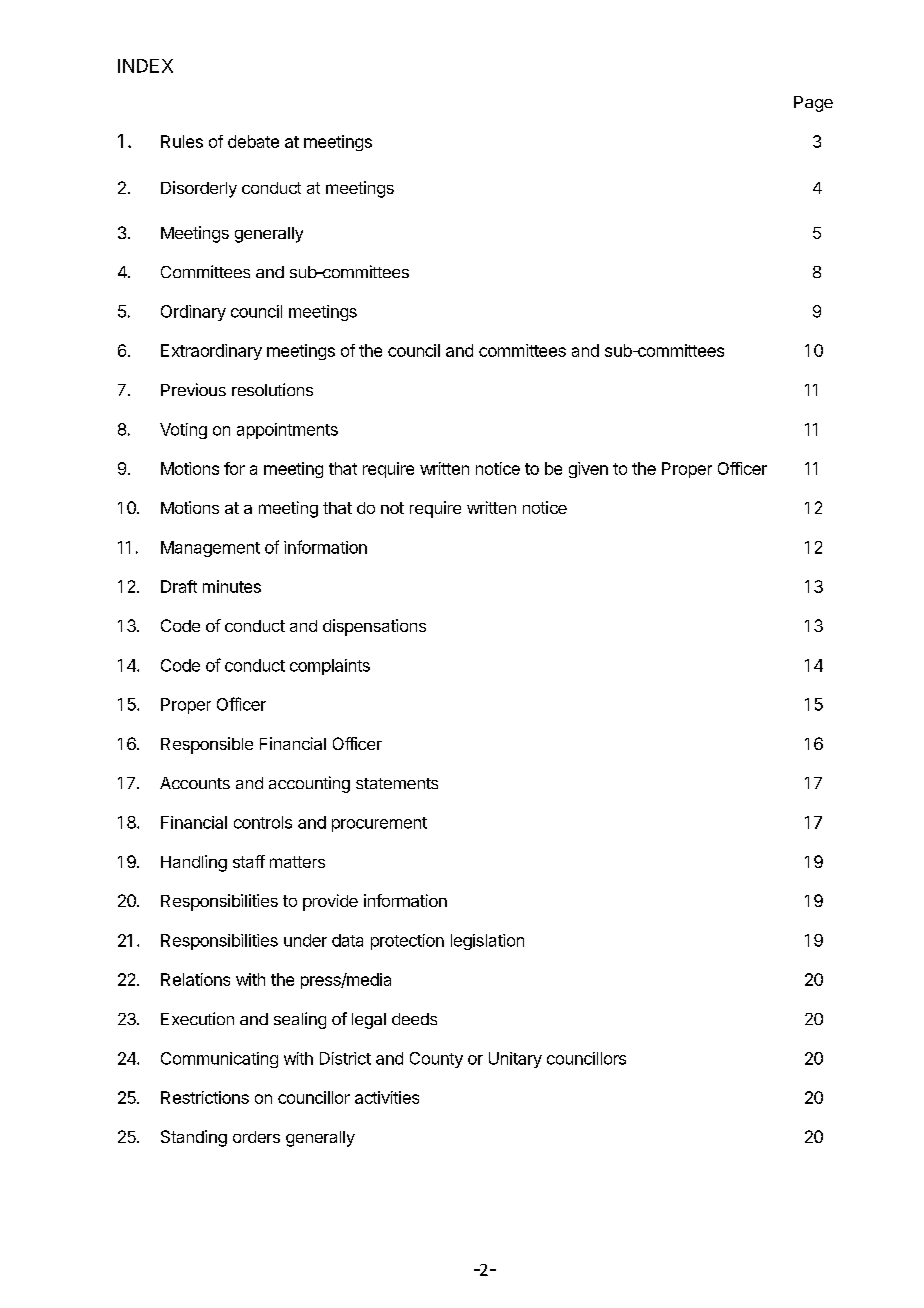  What do you see at coordinates (256, 1137) in the document?
I see `orders` at bounding box center [256, 1137].
